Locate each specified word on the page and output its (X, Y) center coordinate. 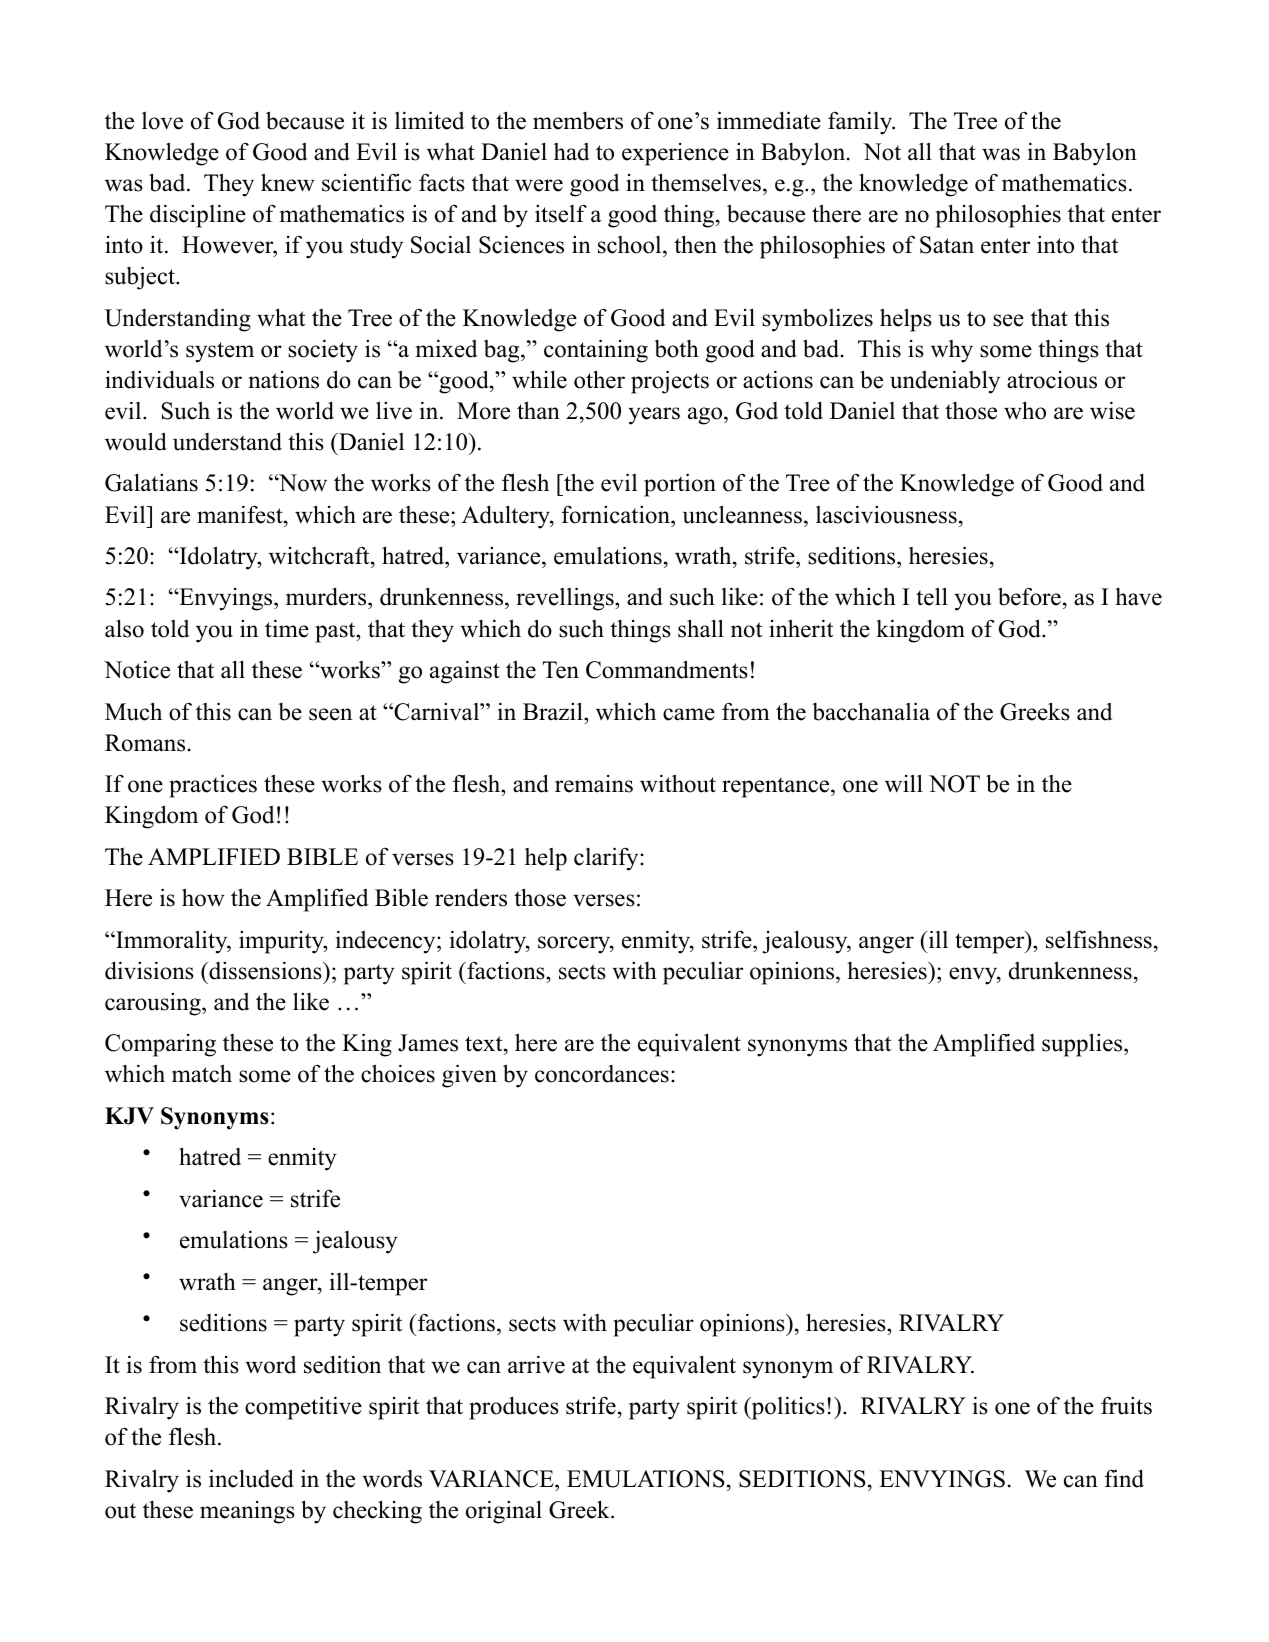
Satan (947, 245)
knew (288, 182)
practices (213, 786)
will (904, 783)
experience (675, 154)
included (251, 1478)
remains (594, 784)
